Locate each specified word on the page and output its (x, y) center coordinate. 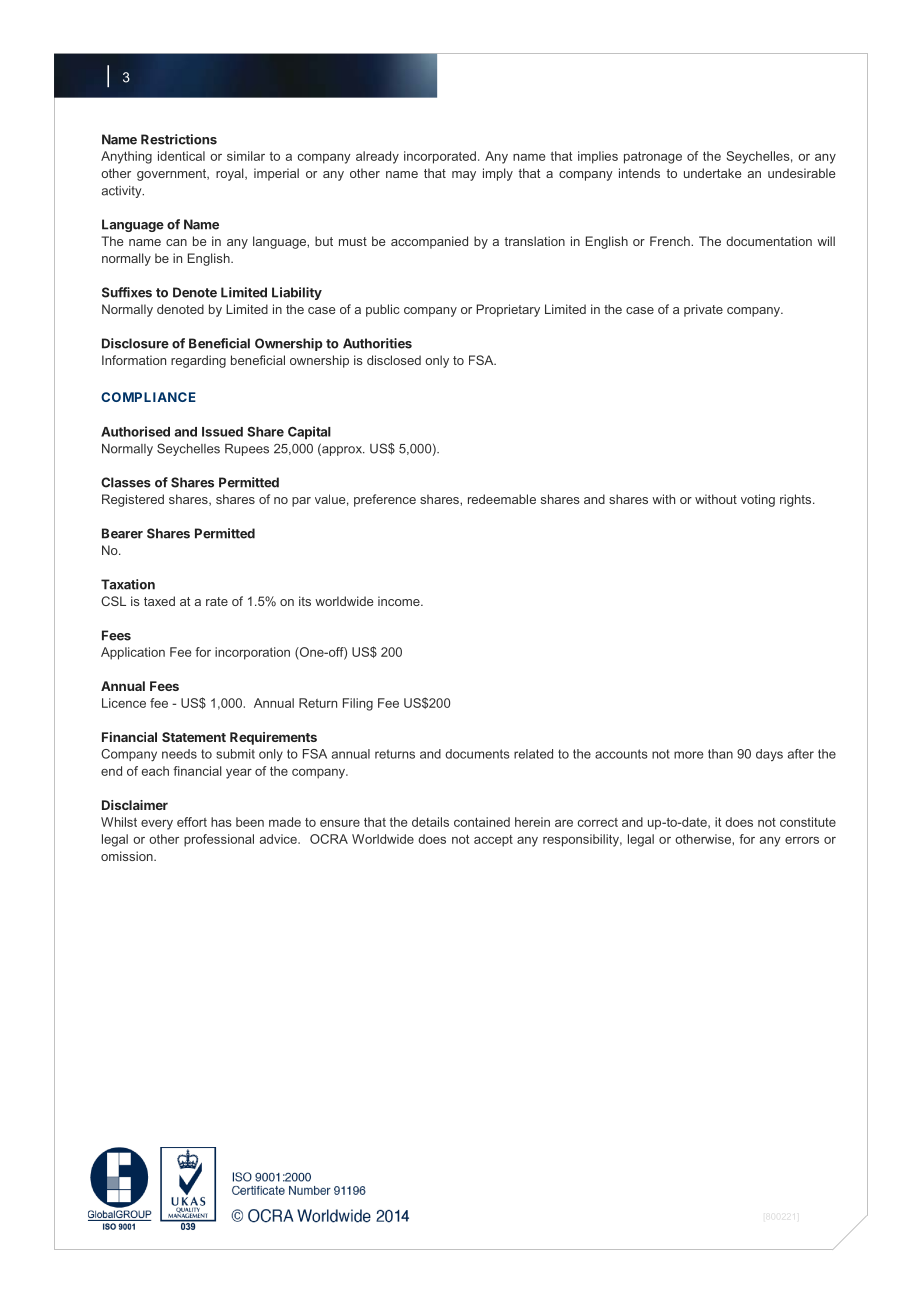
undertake (712, 173)
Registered (133, 500)
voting (758, 500)
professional (219, 840)
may (464, 176)
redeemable (502, 499)
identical (181, 156)
